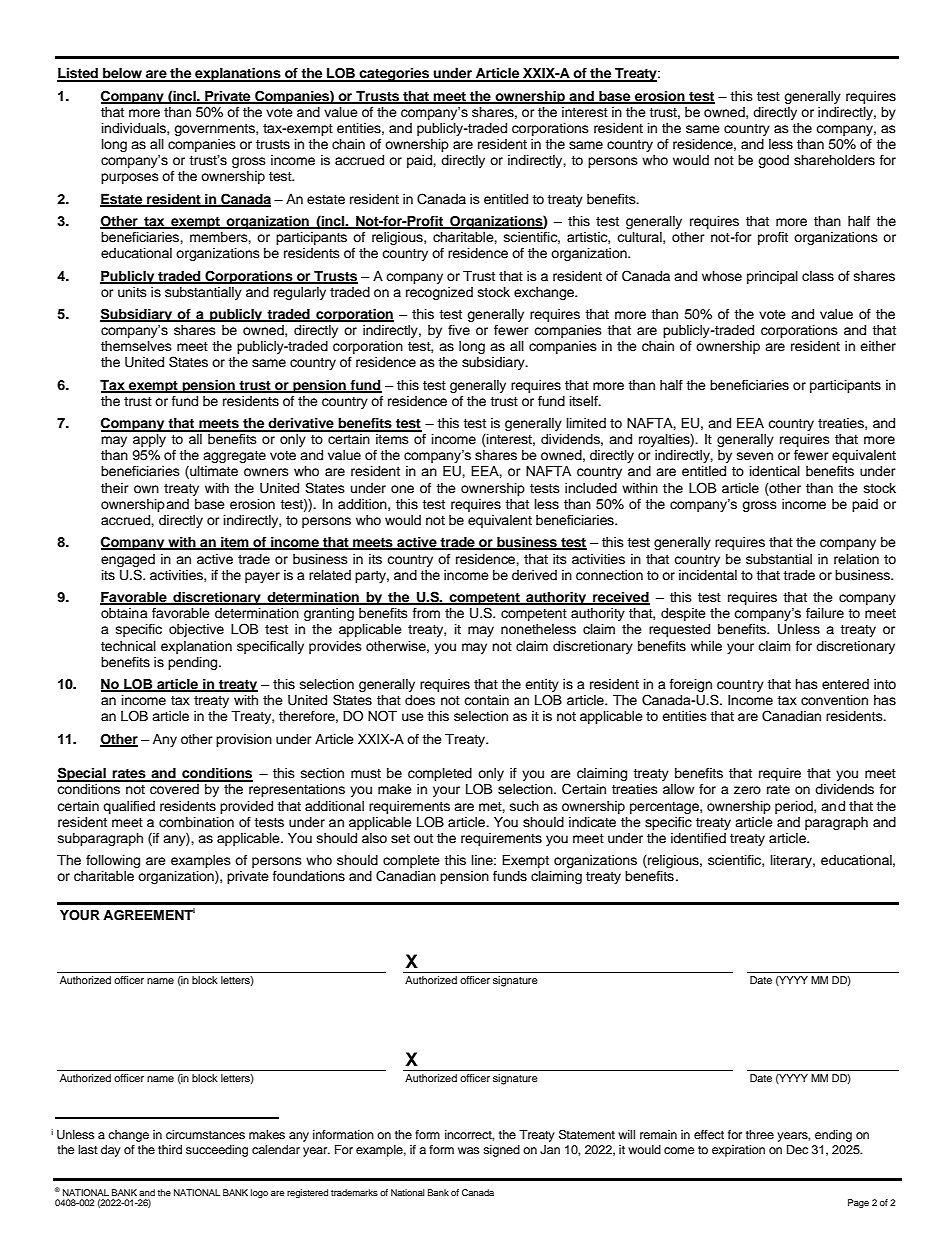 This screenshot has width=952, height=1233. I want to click on from, so click(426, 613).
